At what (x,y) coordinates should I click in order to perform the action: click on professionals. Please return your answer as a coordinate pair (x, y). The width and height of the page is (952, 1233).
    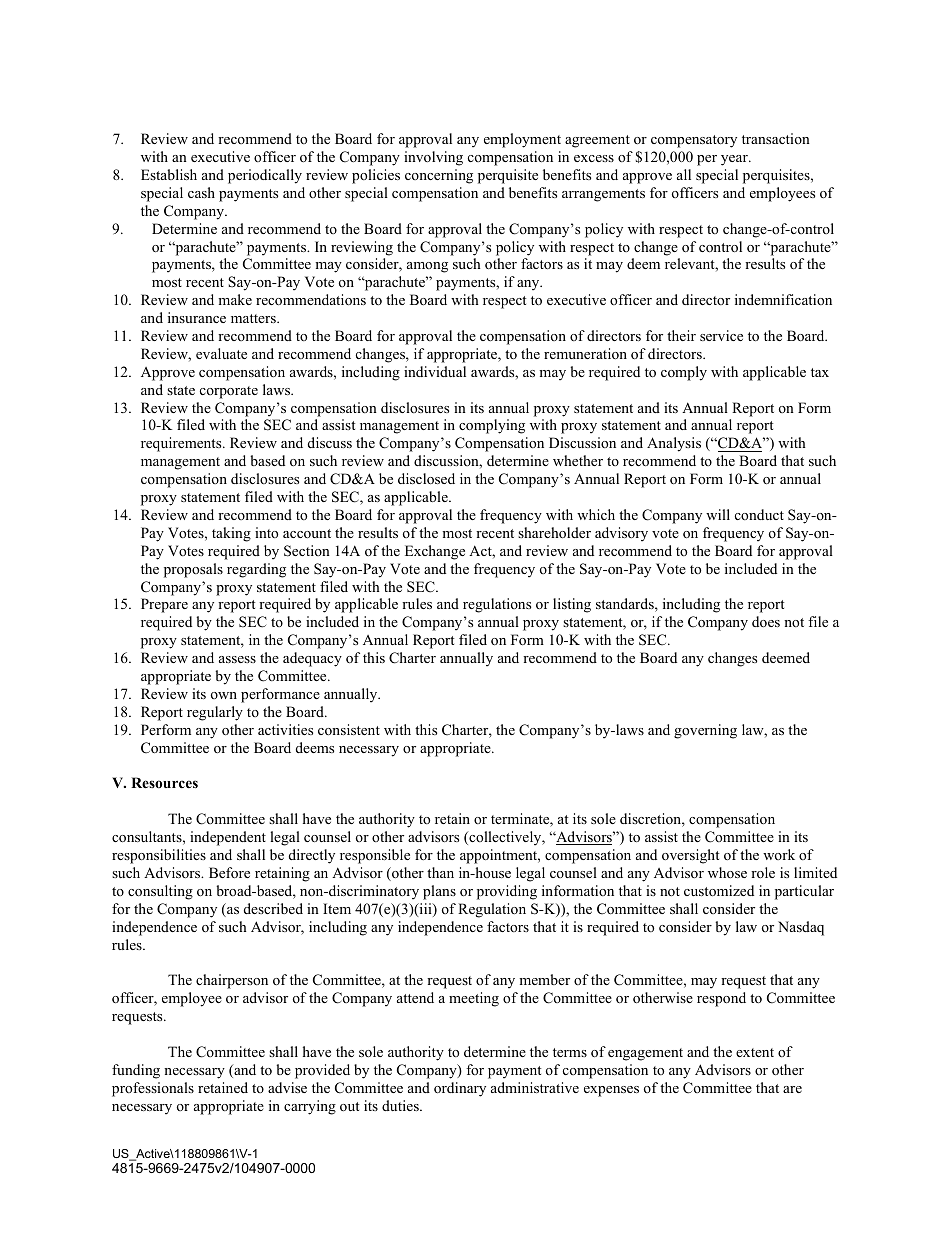
    Looking at the image, I should click on (153, 1089).
